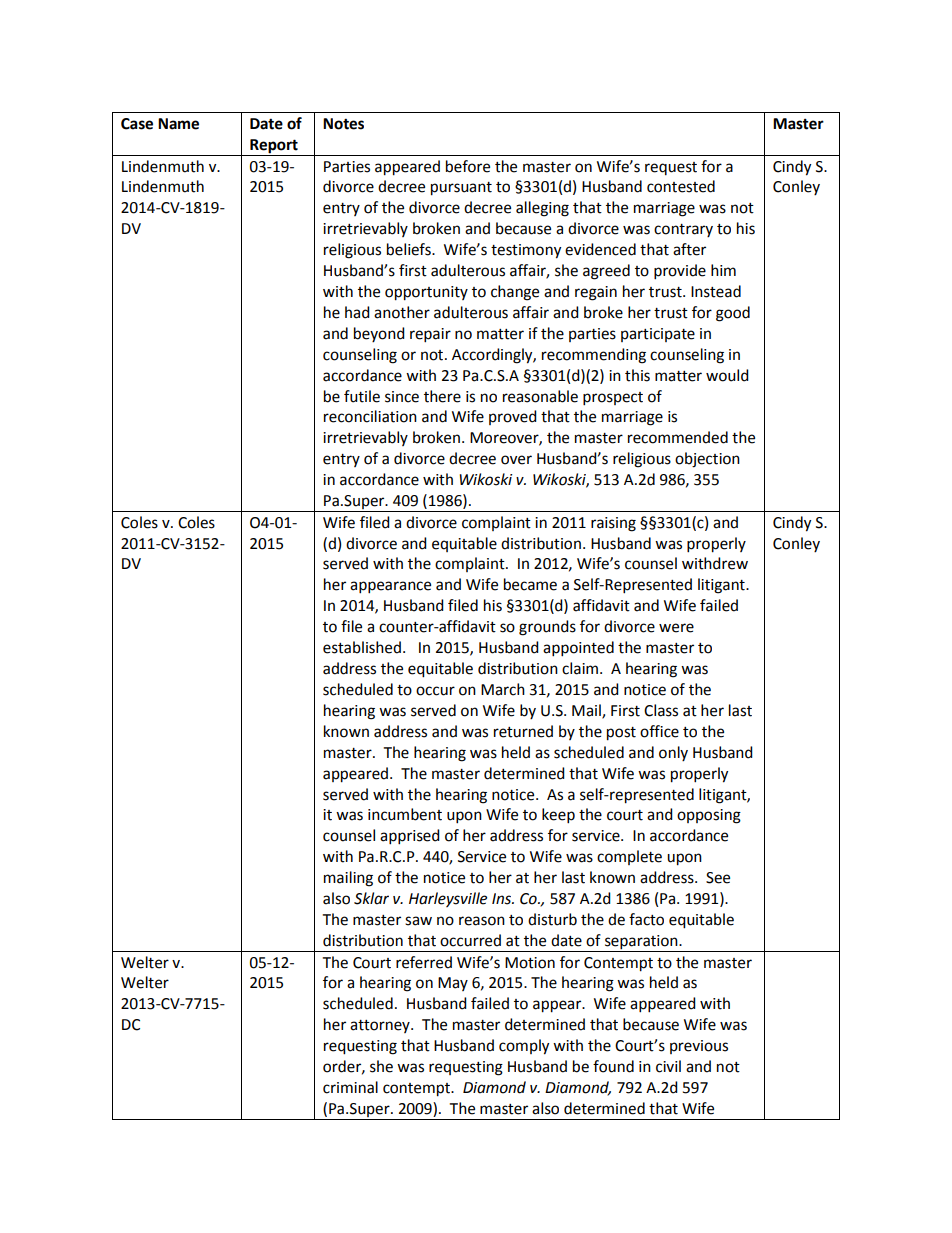 The image size is (952, 1233). Describe the element at coordinates (350, 1087) in the image. I see `criminal` at that location.
